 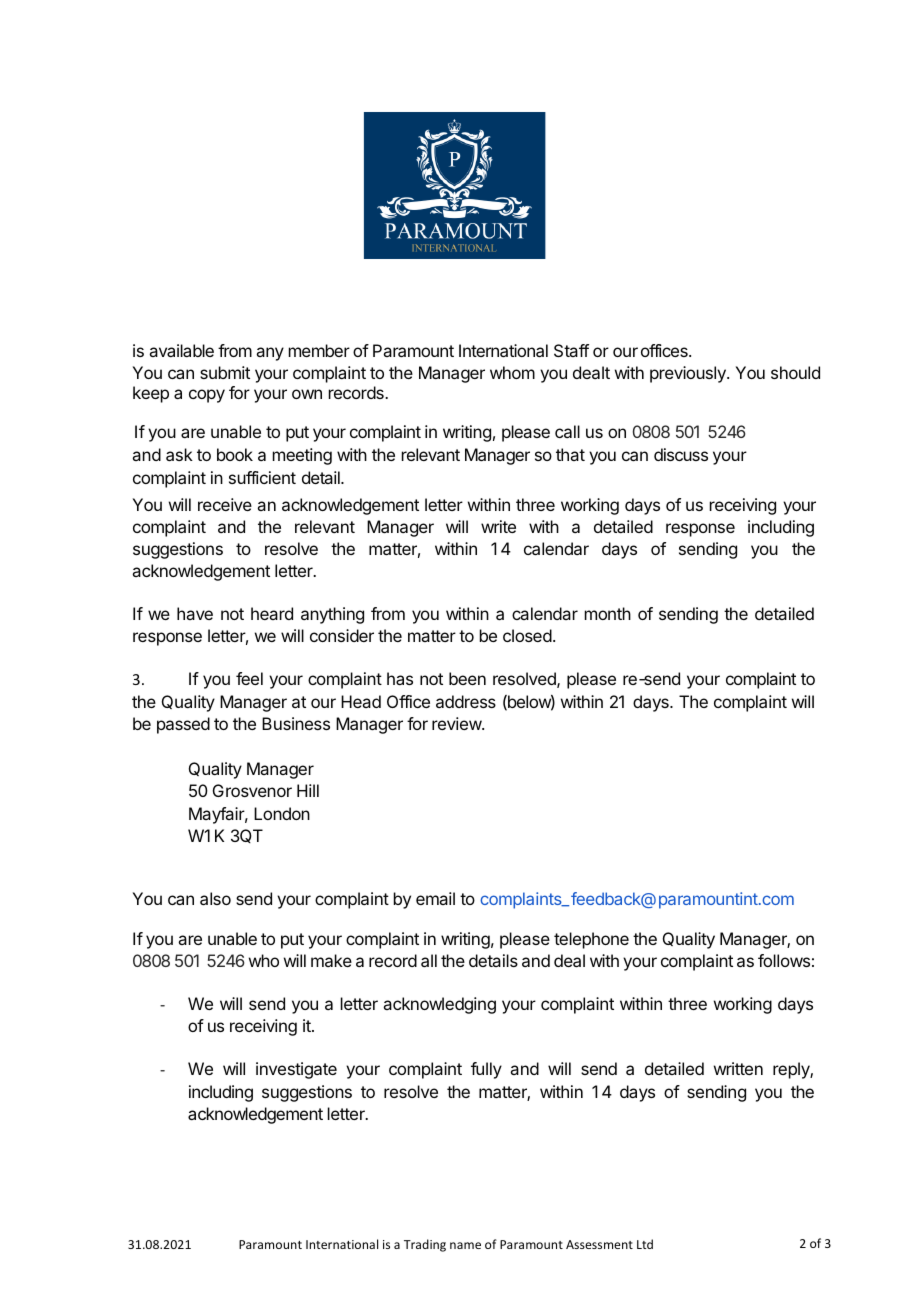 I want to click on email, so click(x=435, y=898).
